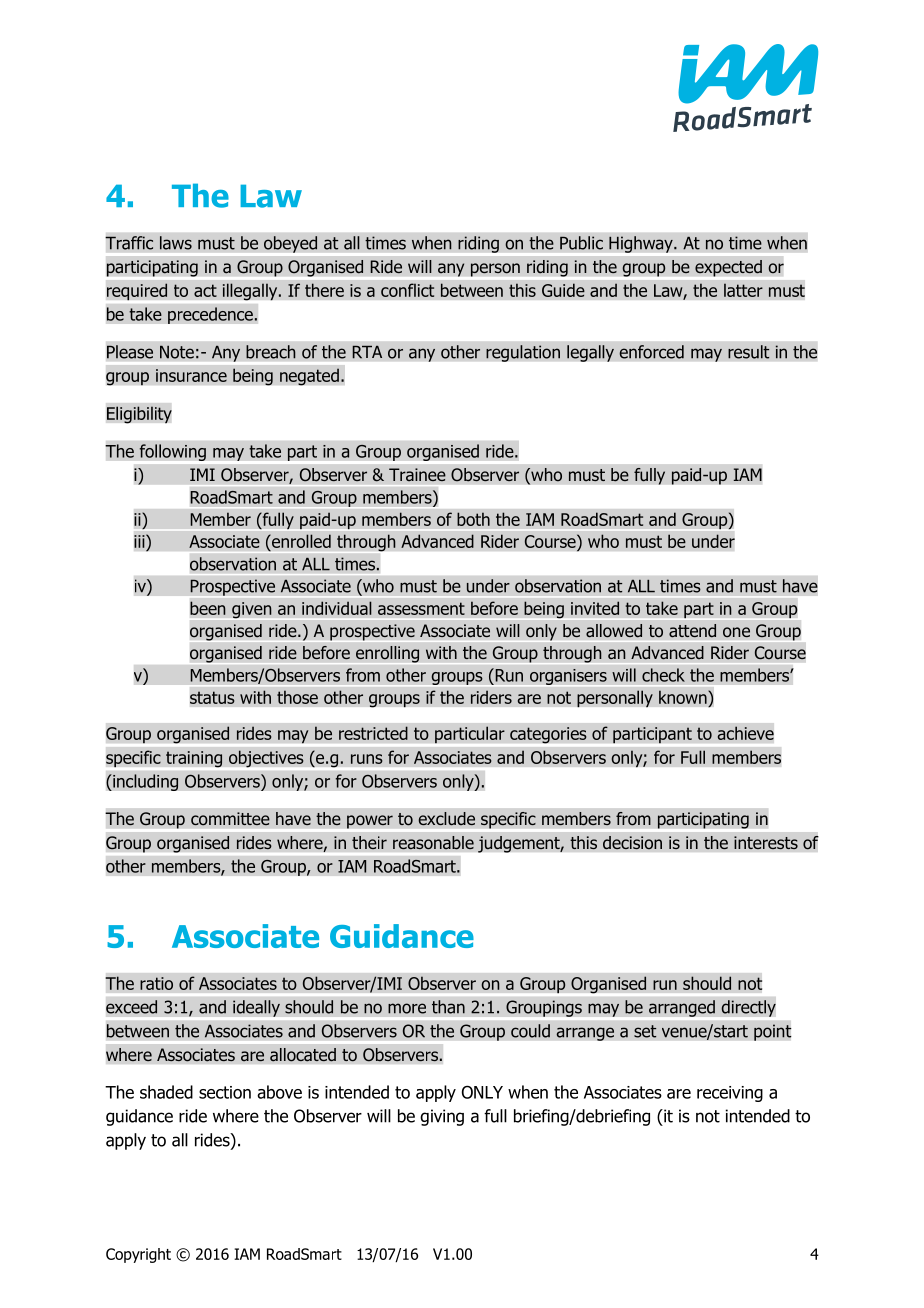  What do you see at coordinates (140, 541) in the page?
I see `iii` at bounding box center [140, 541].
